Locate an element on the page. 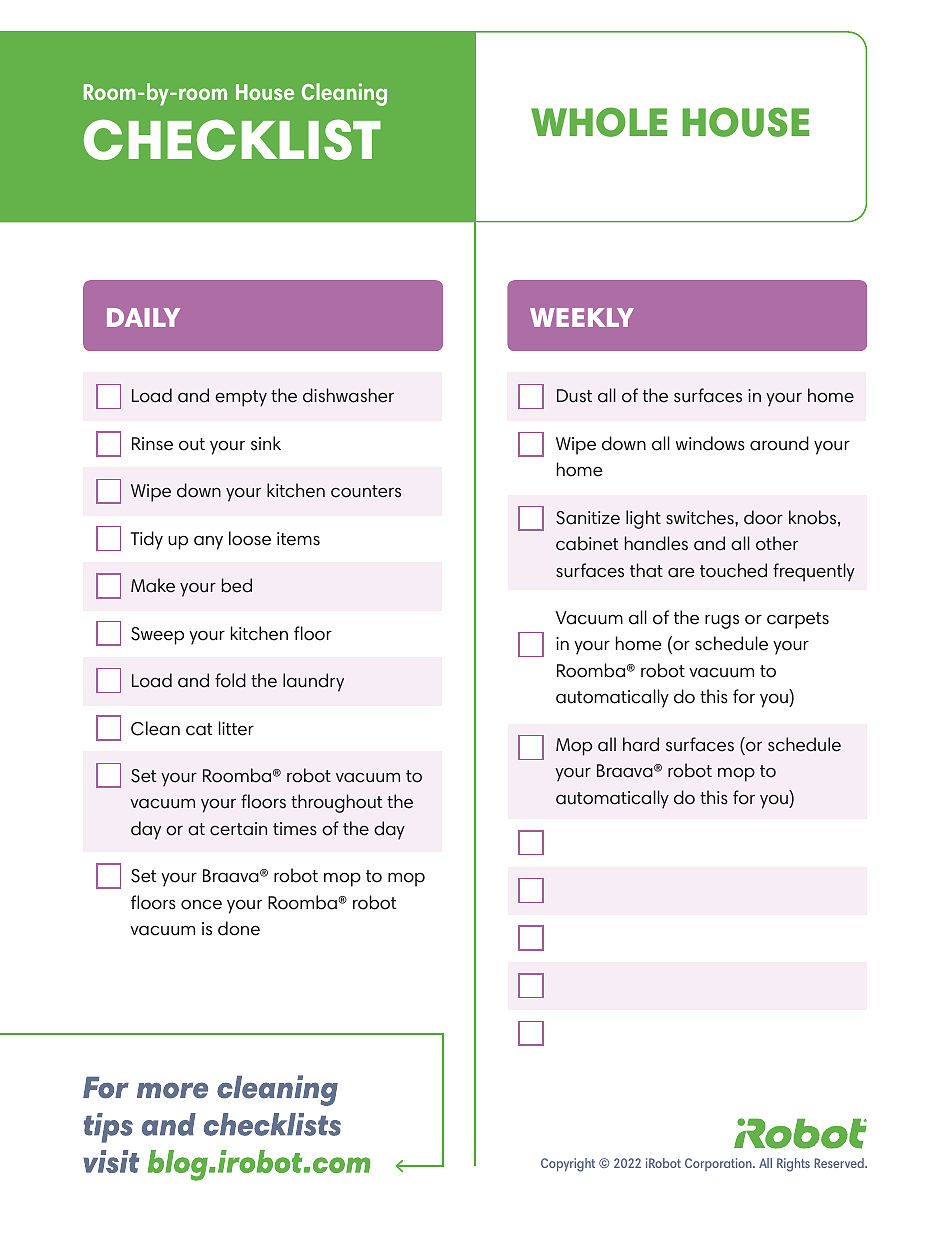 The width and height of the image is (952, 1233). any is located at coordinates (208, 543).
